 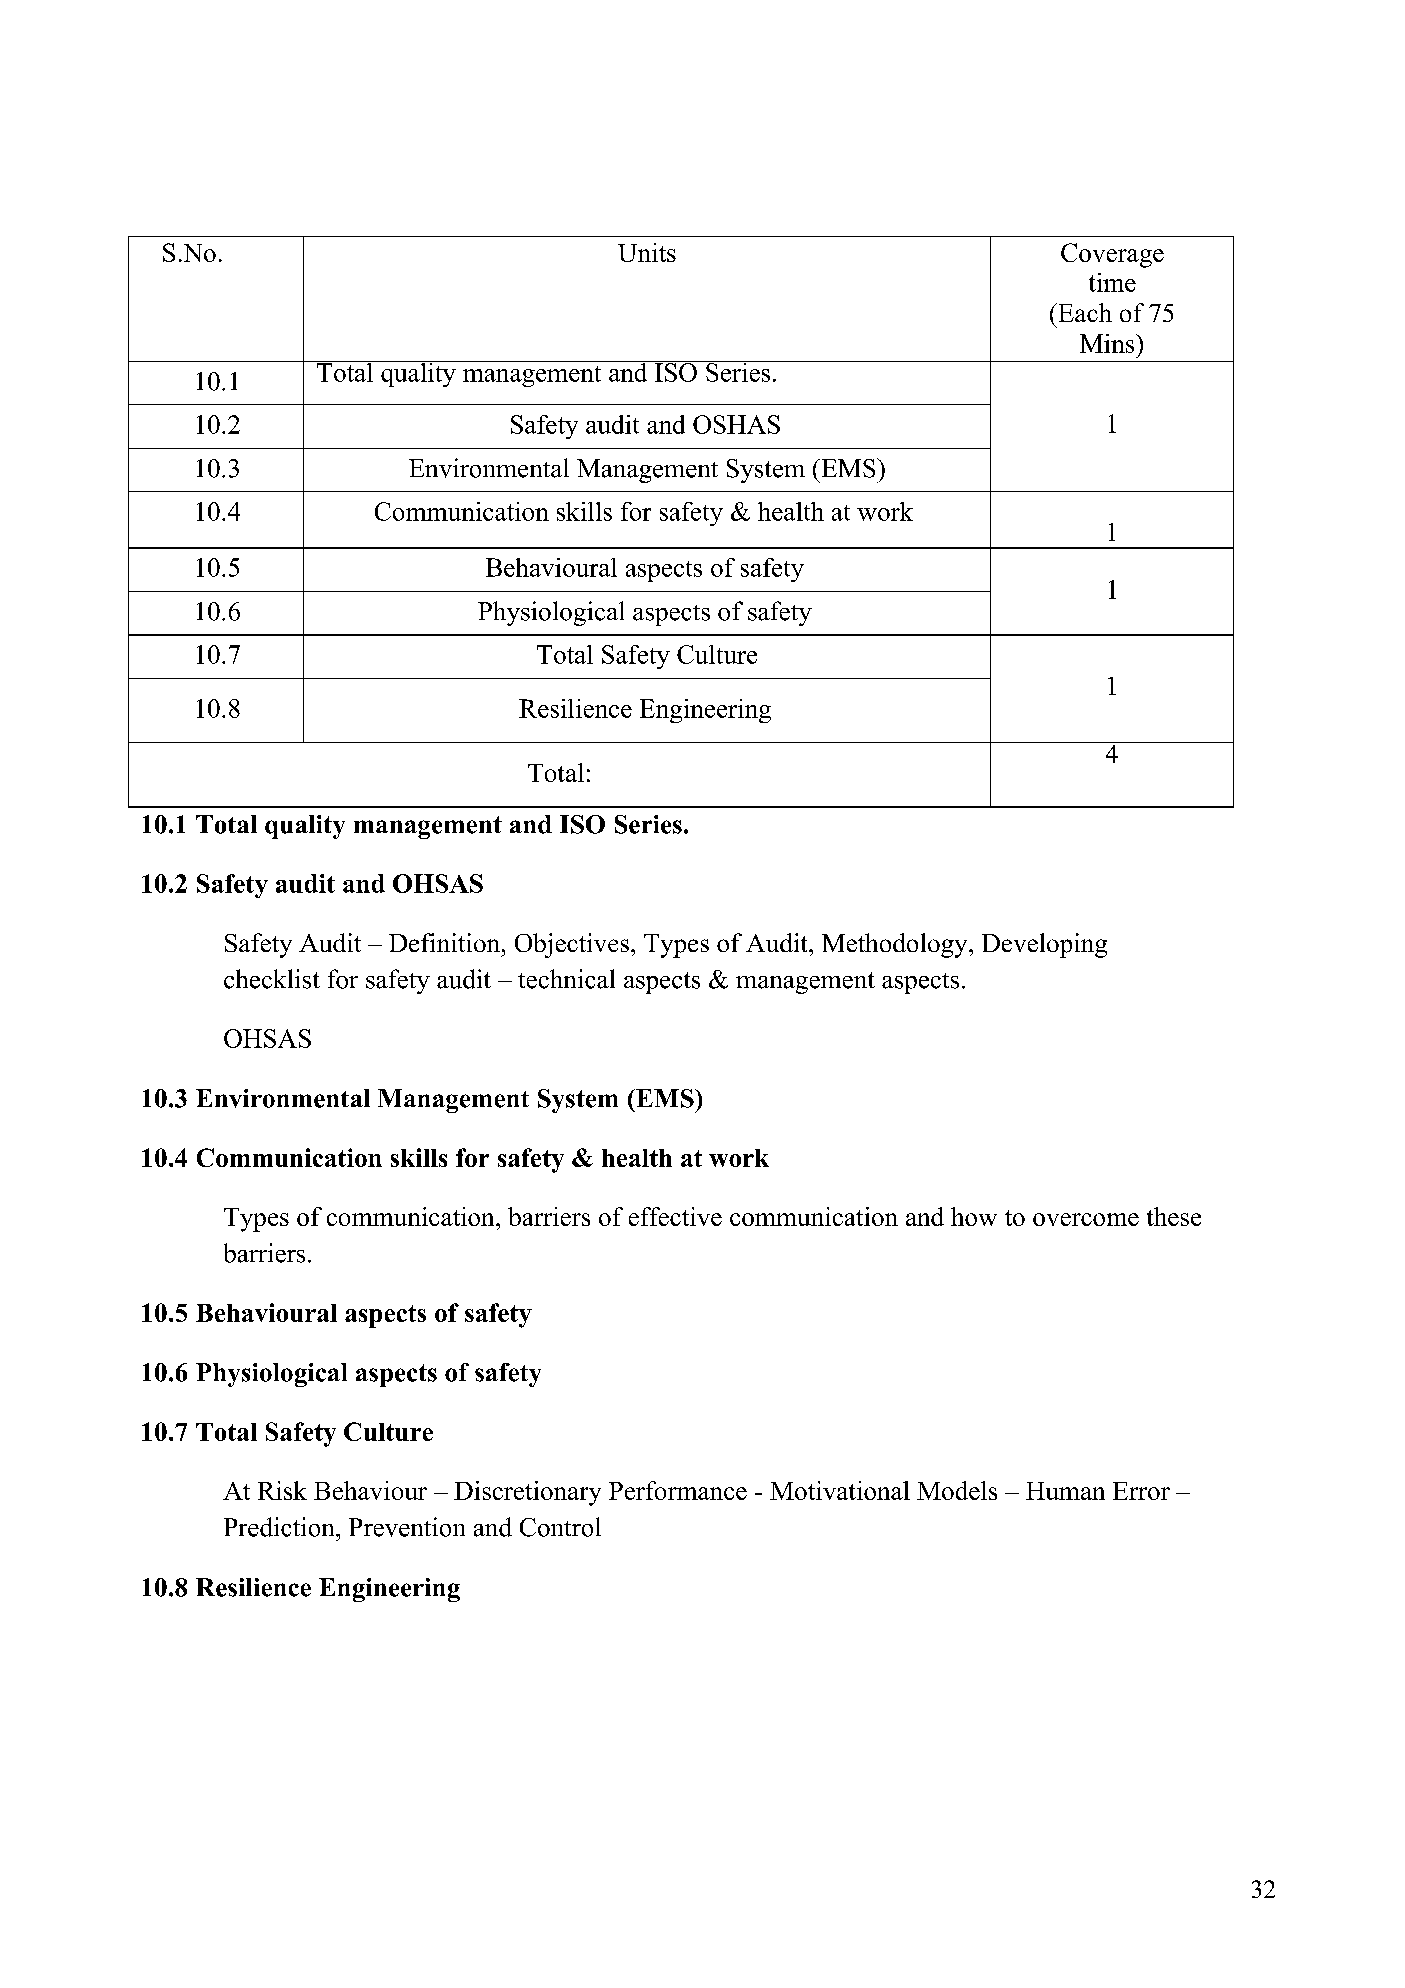 I want to click on Each, so click(x=1084, y=312).
